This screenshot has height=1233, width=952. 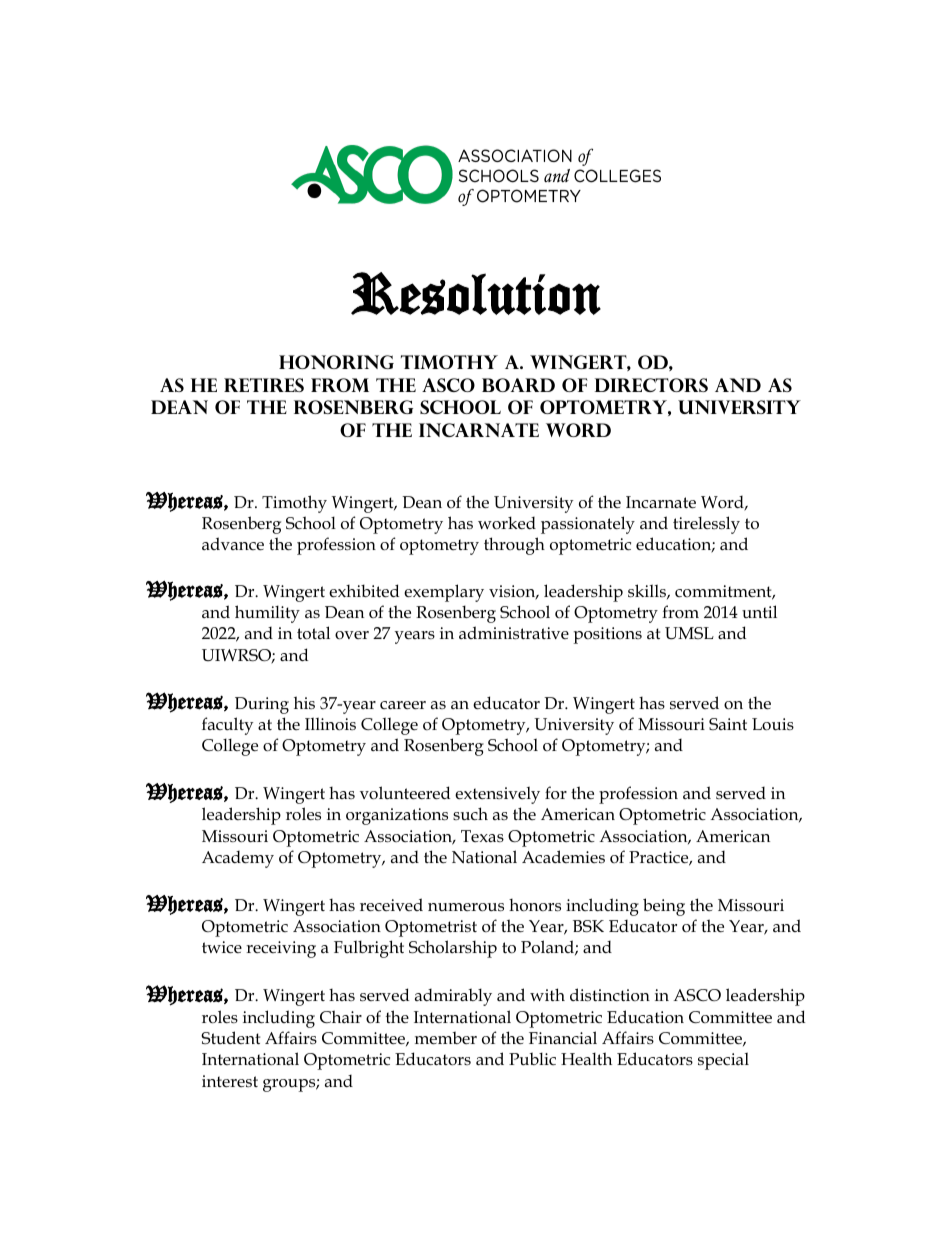 What do you see at coordinates (651, 385) in the screenshot?
I see `Directors` at bounding box center [651, 385].
